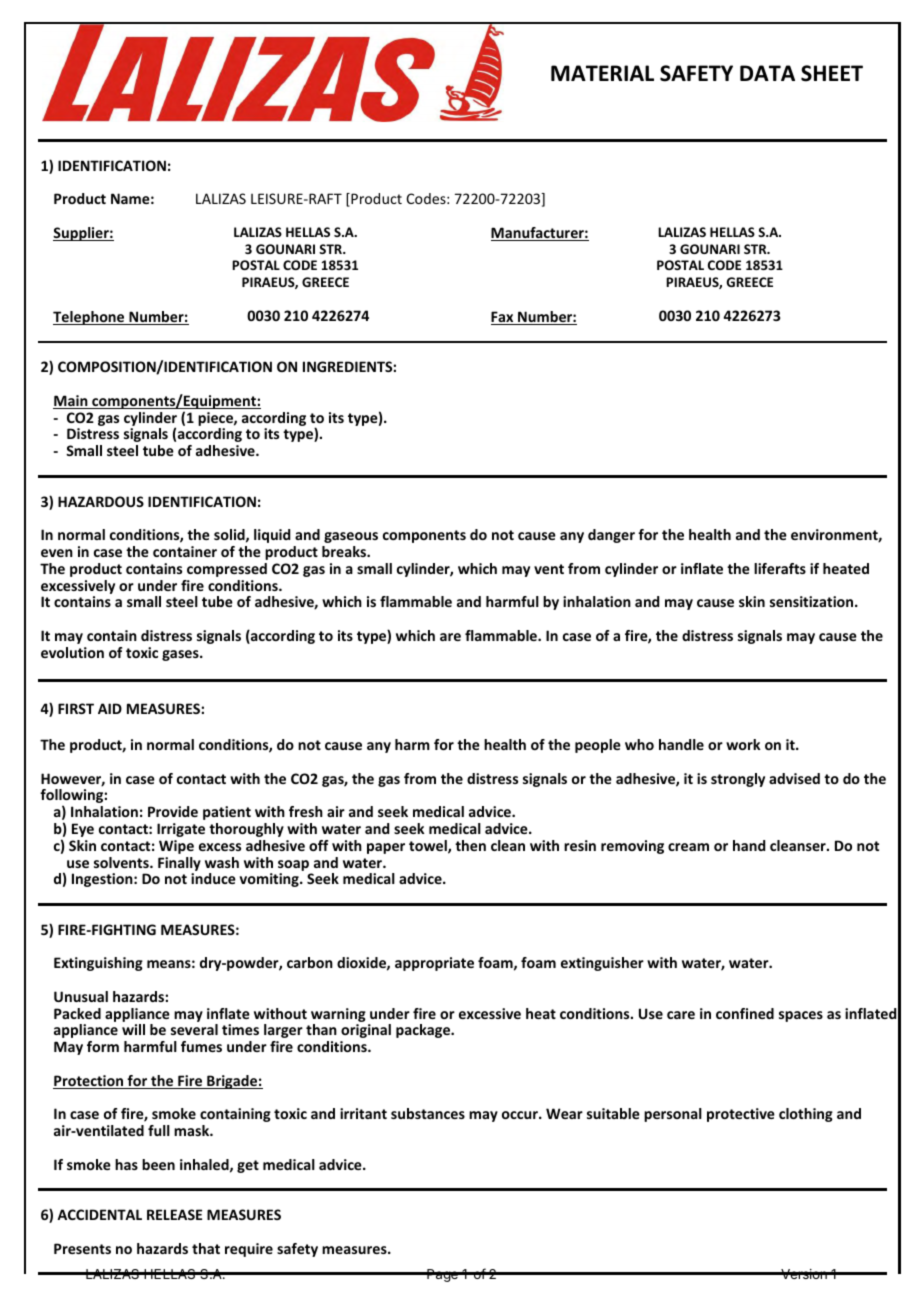 This screenshot has height=1308, width=924. I want to click on substances, so click(428, 1113).
